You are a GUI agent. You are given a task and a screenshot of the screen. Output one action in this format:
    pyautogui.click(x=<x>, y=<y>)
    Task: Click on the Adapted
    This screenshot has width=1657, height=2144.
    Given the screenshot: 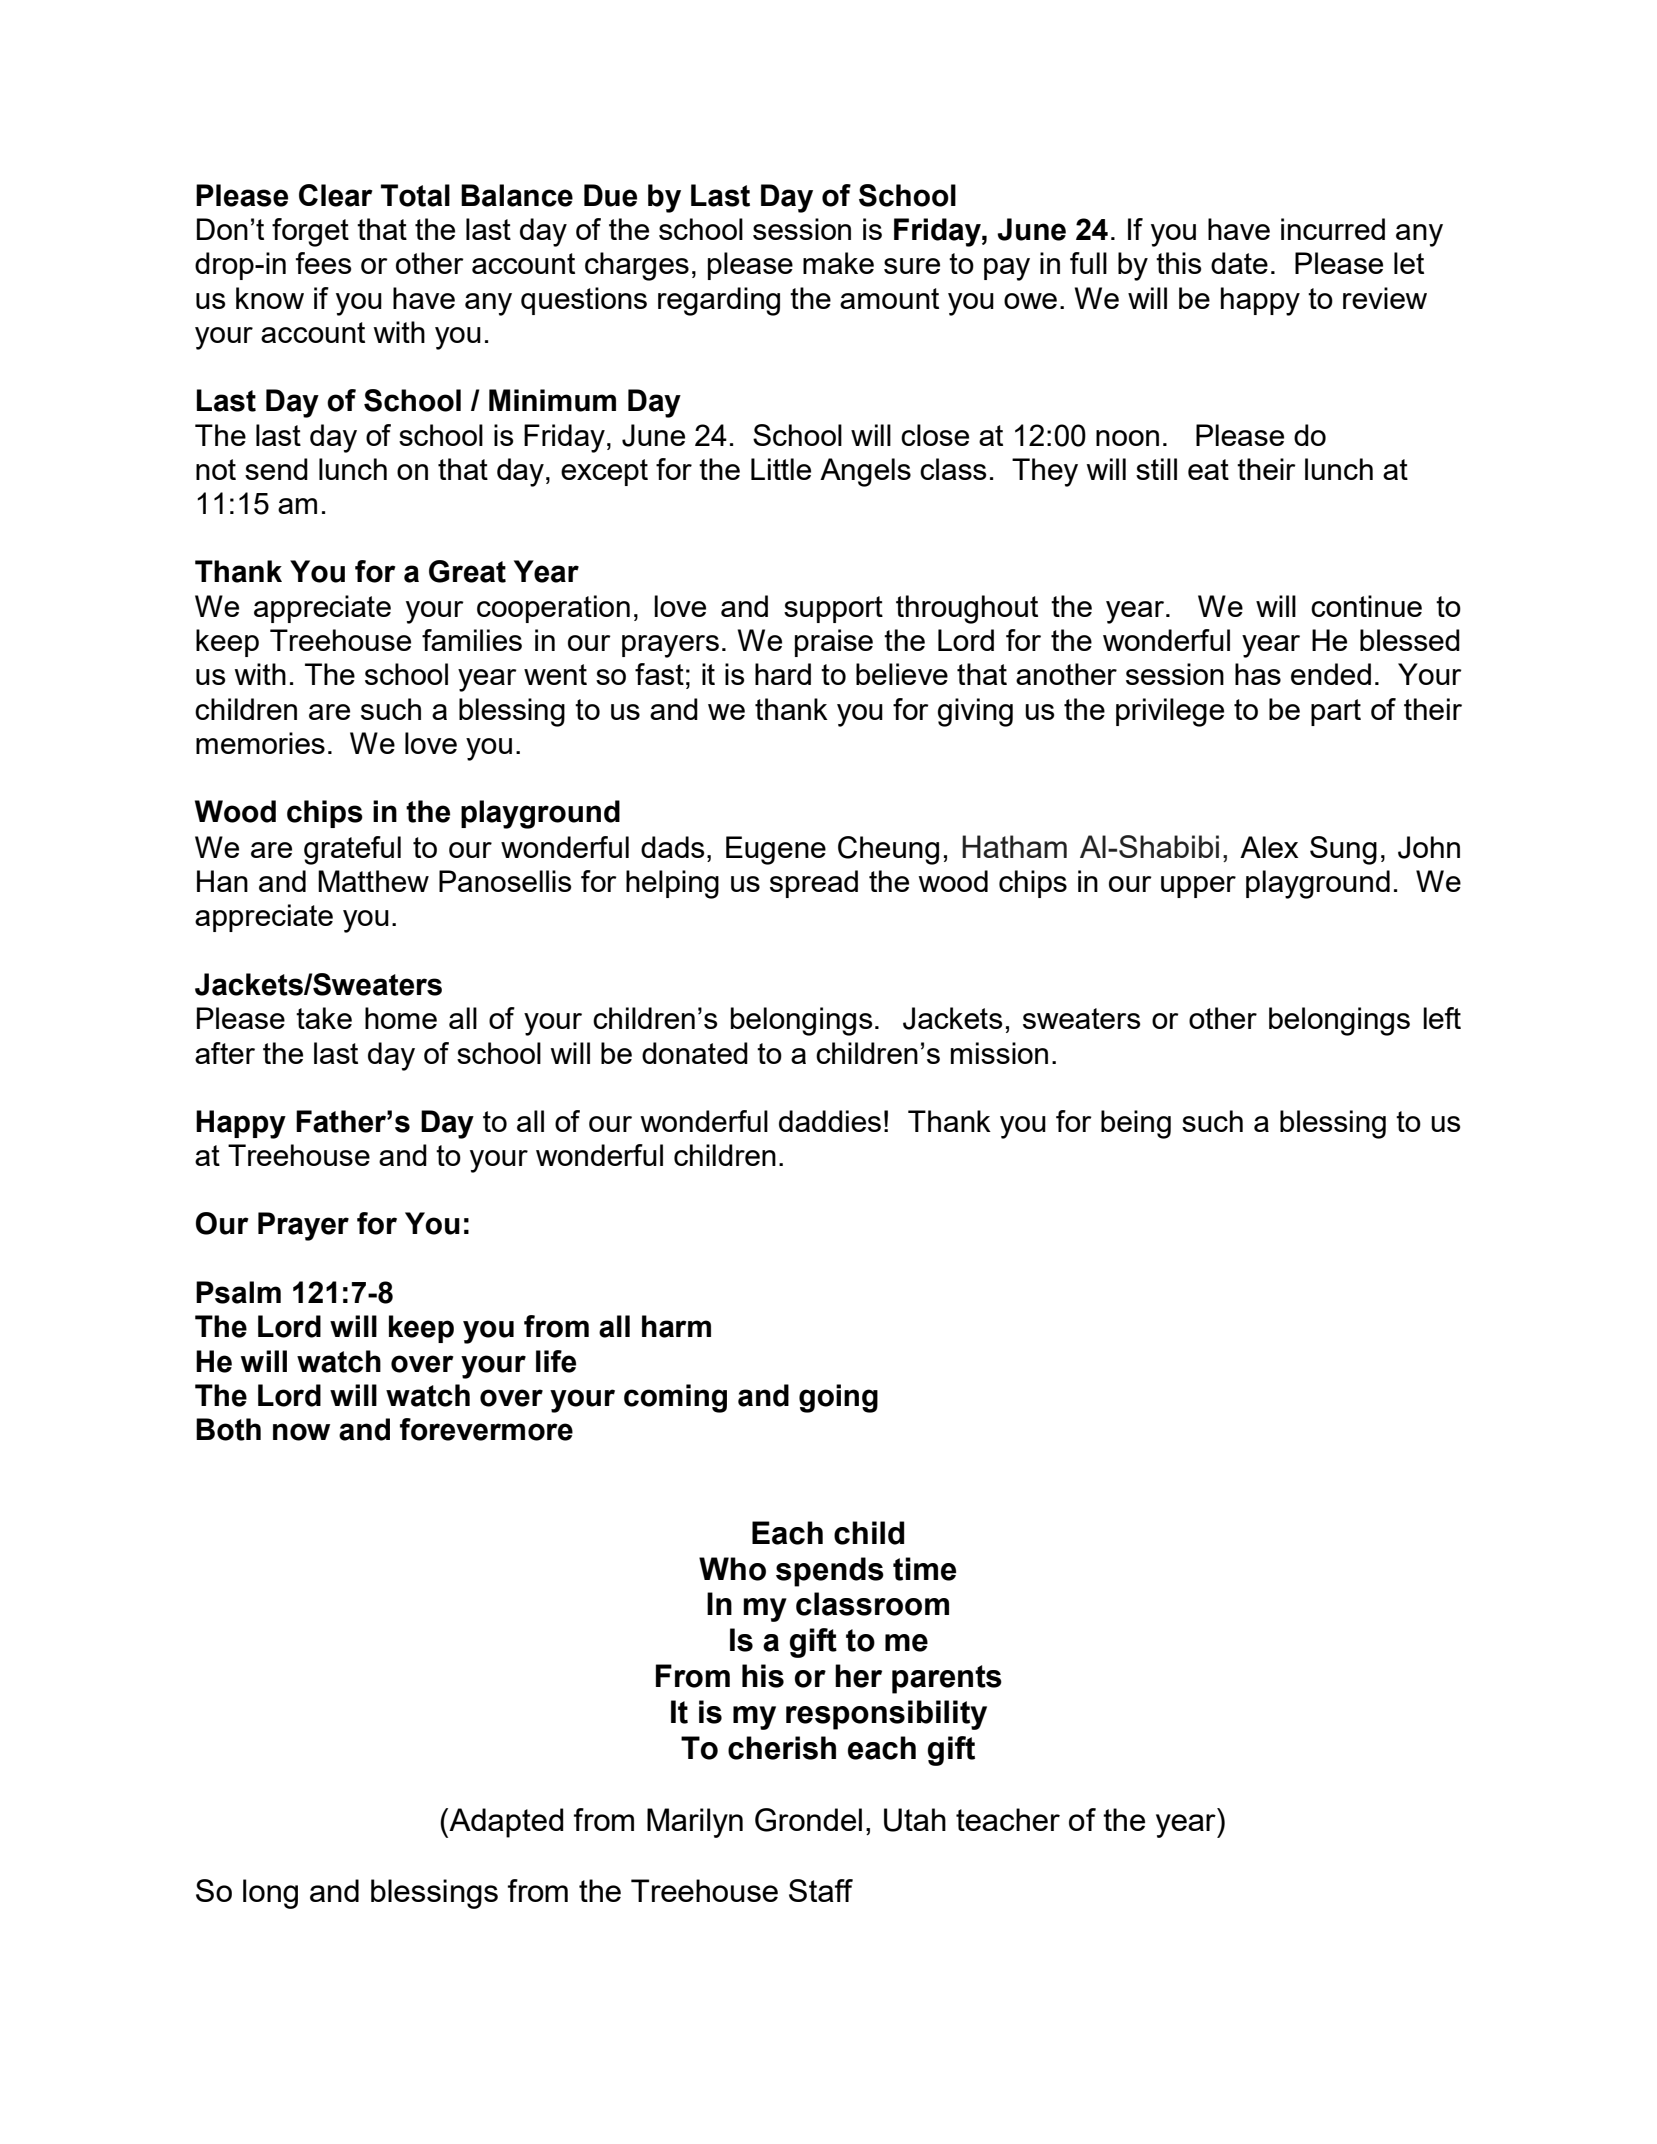 What is the action you would take?
    pyautogui.click(x=505, y=1823)
